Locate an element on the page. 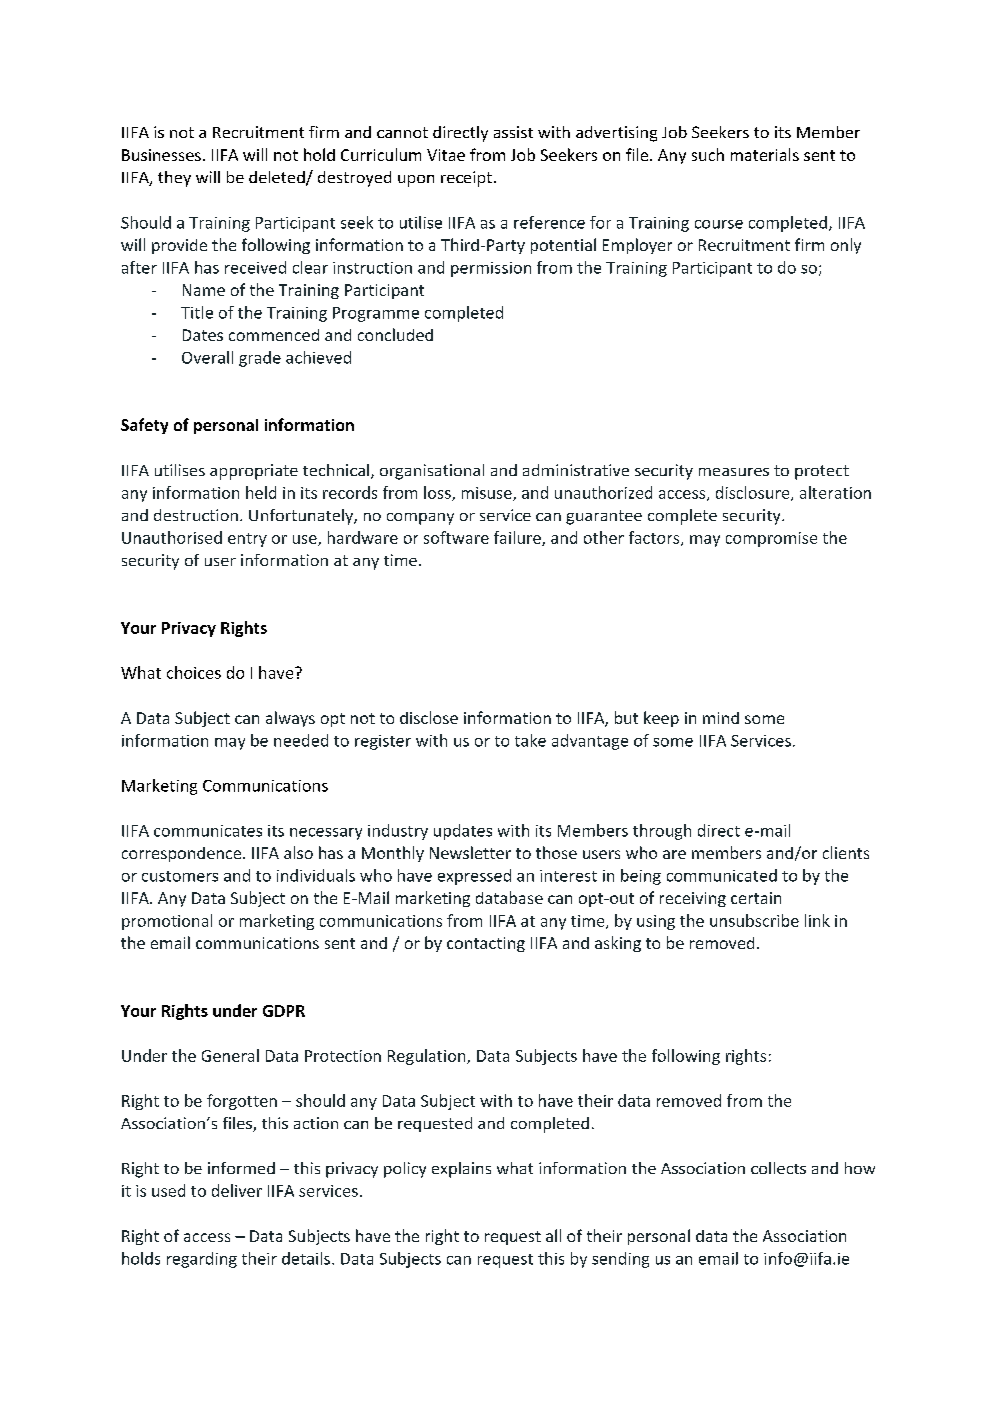  compromise is located at coordinates (771, 539).
